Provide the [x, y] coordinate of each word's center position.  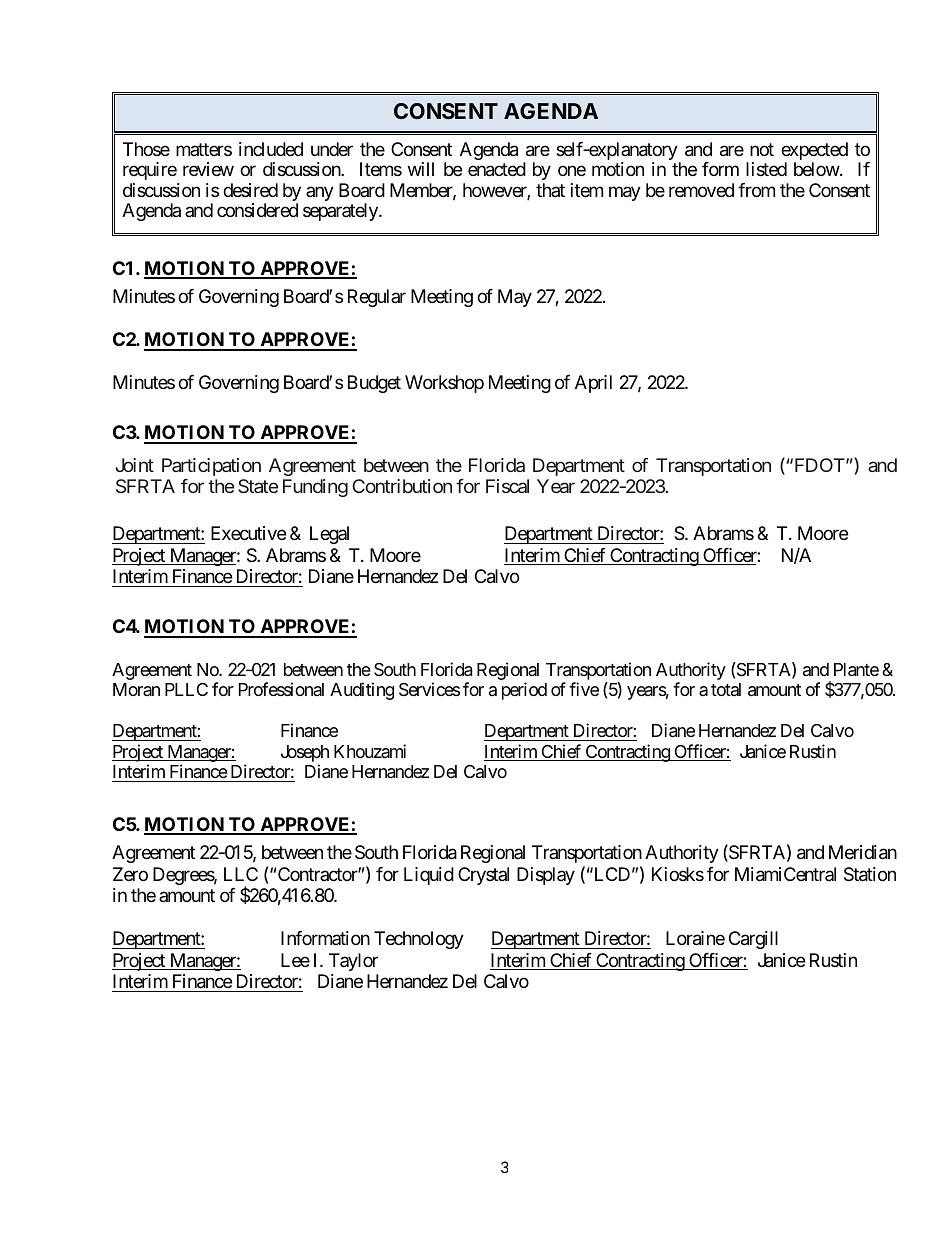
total [726, 689]
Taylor [353, 962]
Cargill [753, 940]
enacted [497, 169]
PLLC [186, 689]
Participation [211, 467]
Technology [419, 940]
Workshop [444, 384]
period [524, 691]
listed [766, 169]
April [593, 384]
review [208, 169]
